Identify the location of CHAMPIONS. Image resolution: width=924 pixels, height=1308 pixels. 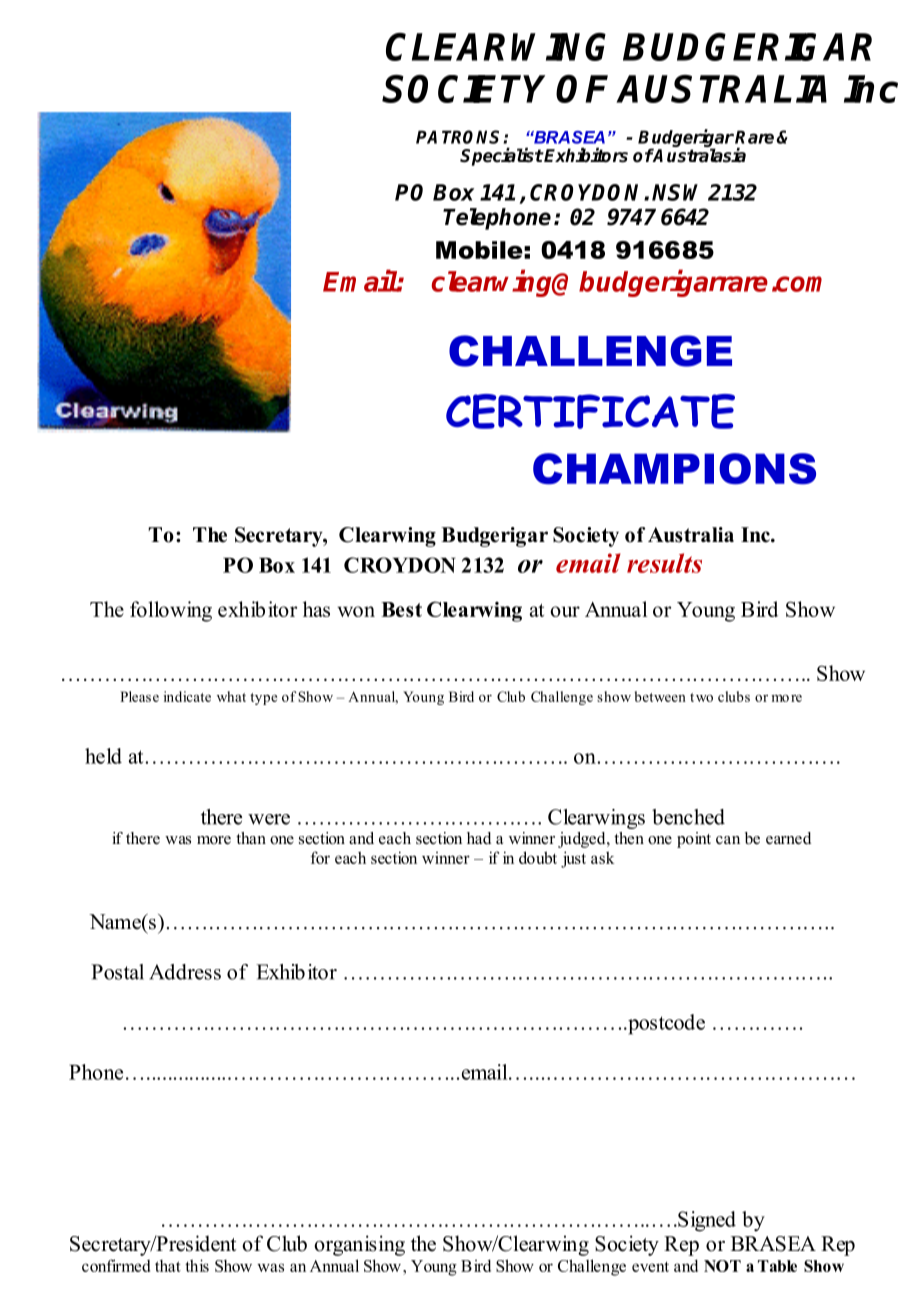
(674, 469).
